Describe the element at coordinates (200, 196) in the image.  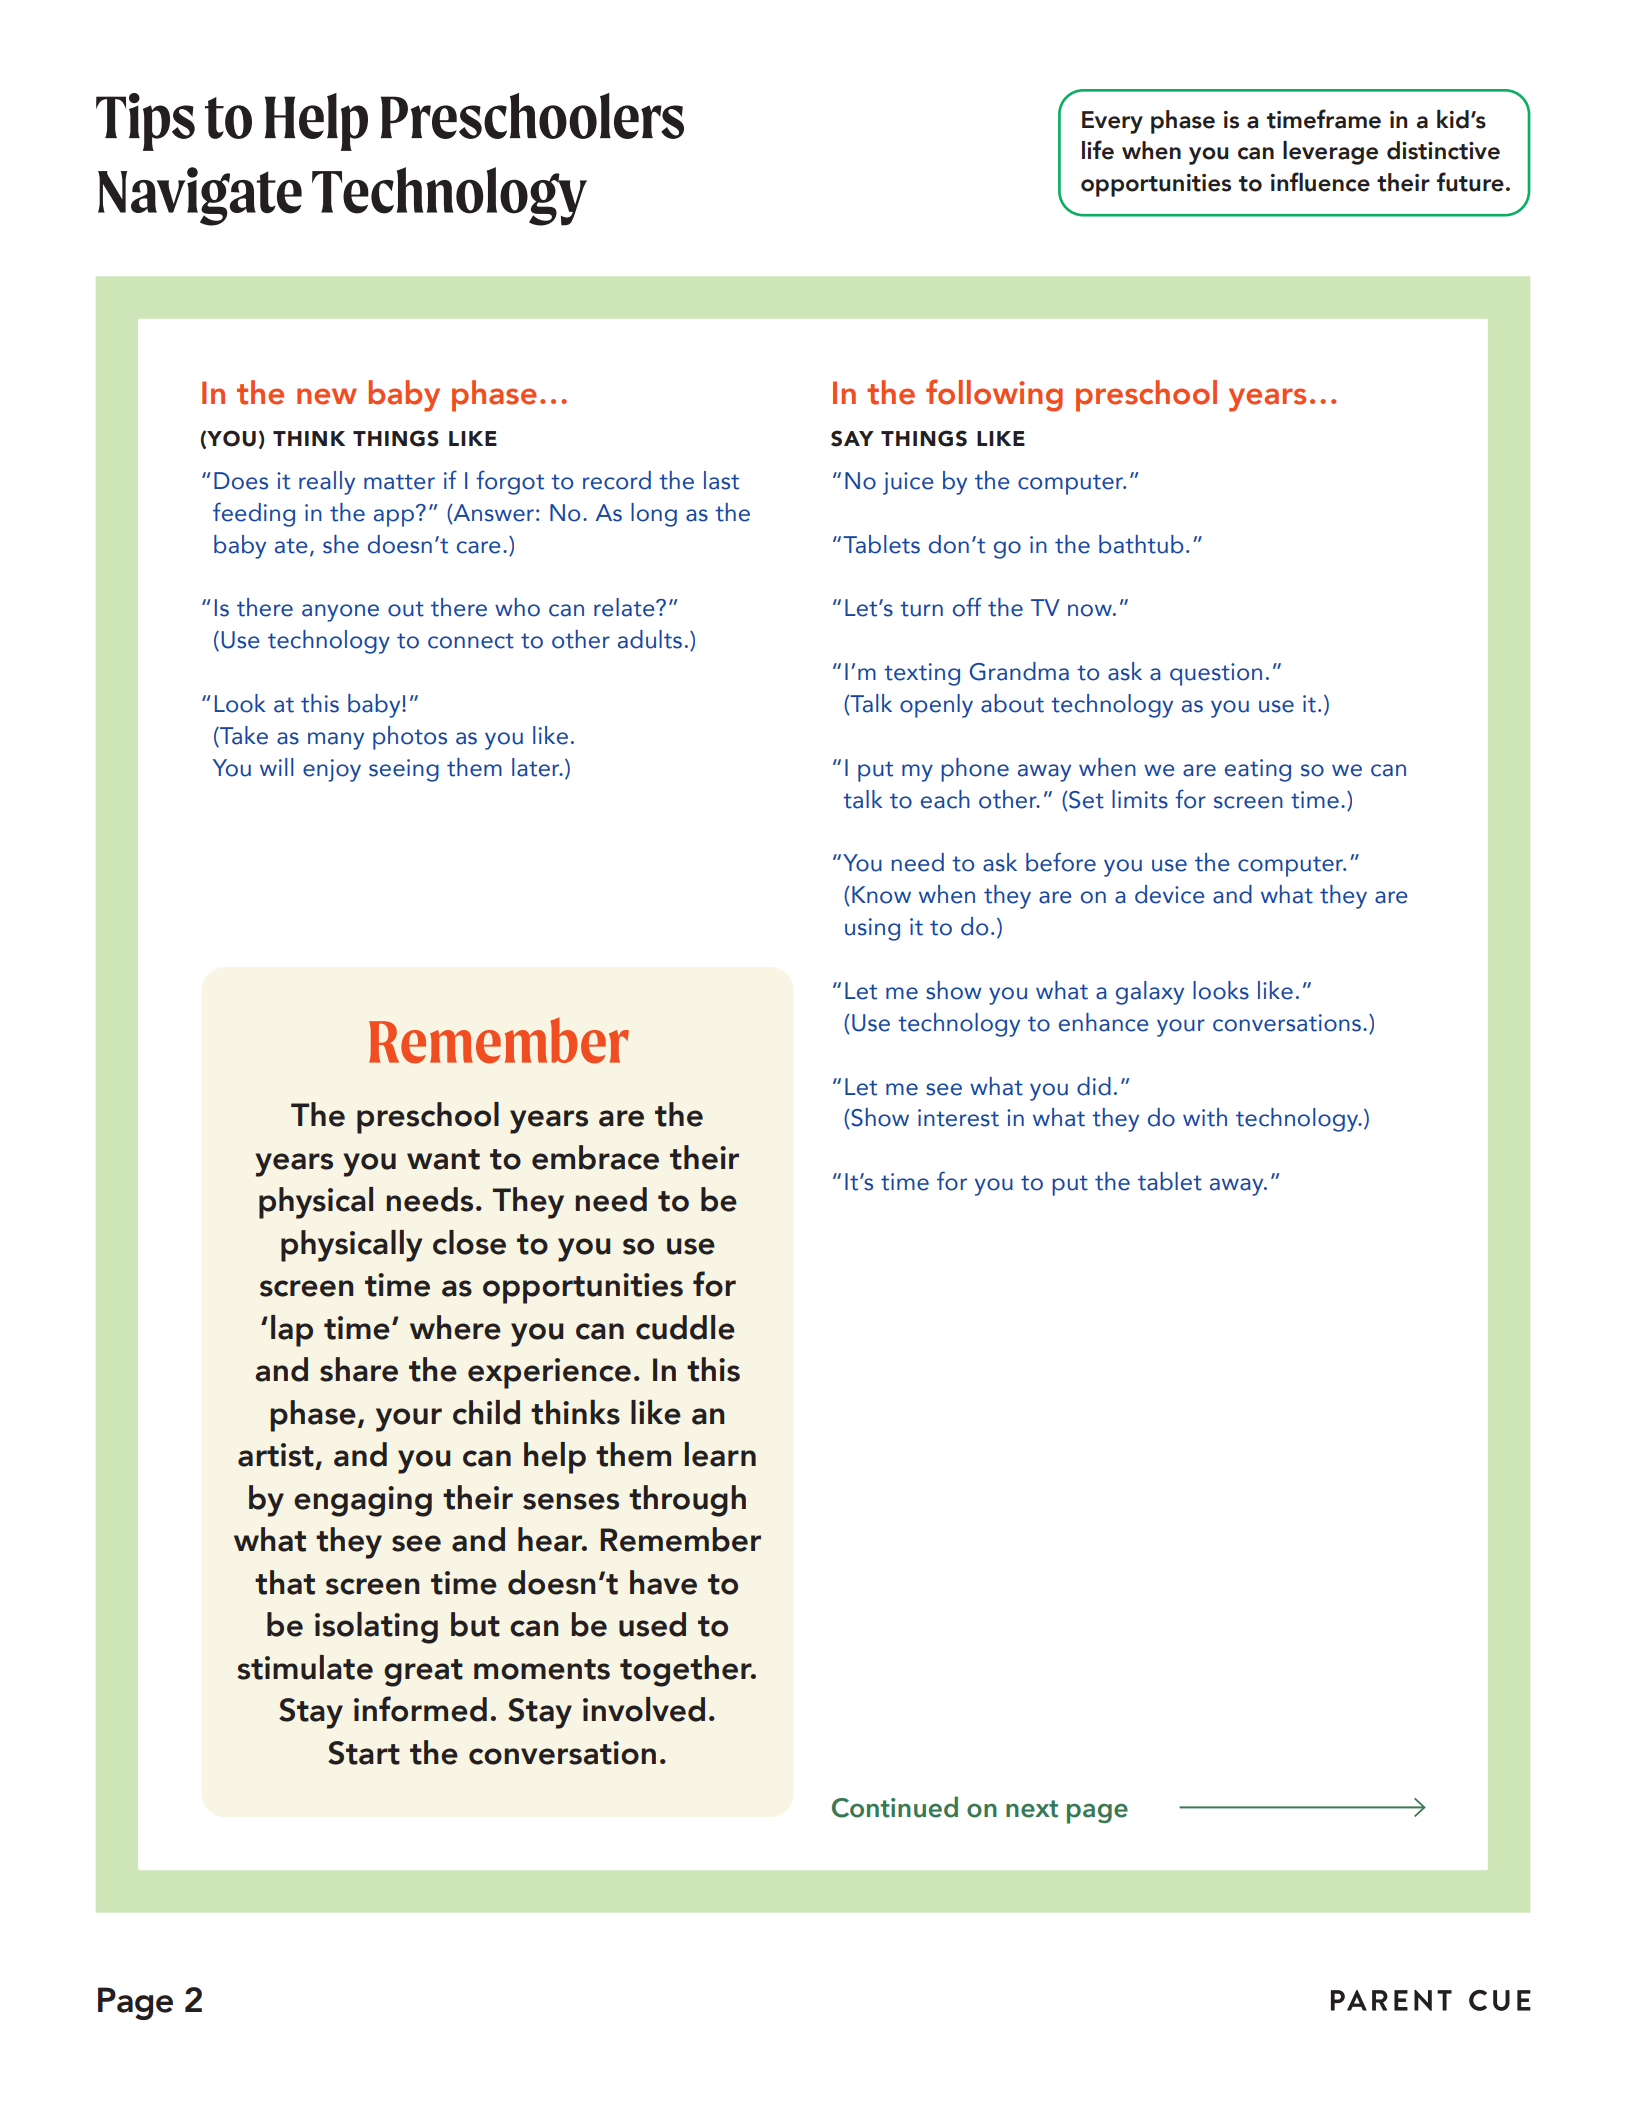
I see `Navigate` at that location.
